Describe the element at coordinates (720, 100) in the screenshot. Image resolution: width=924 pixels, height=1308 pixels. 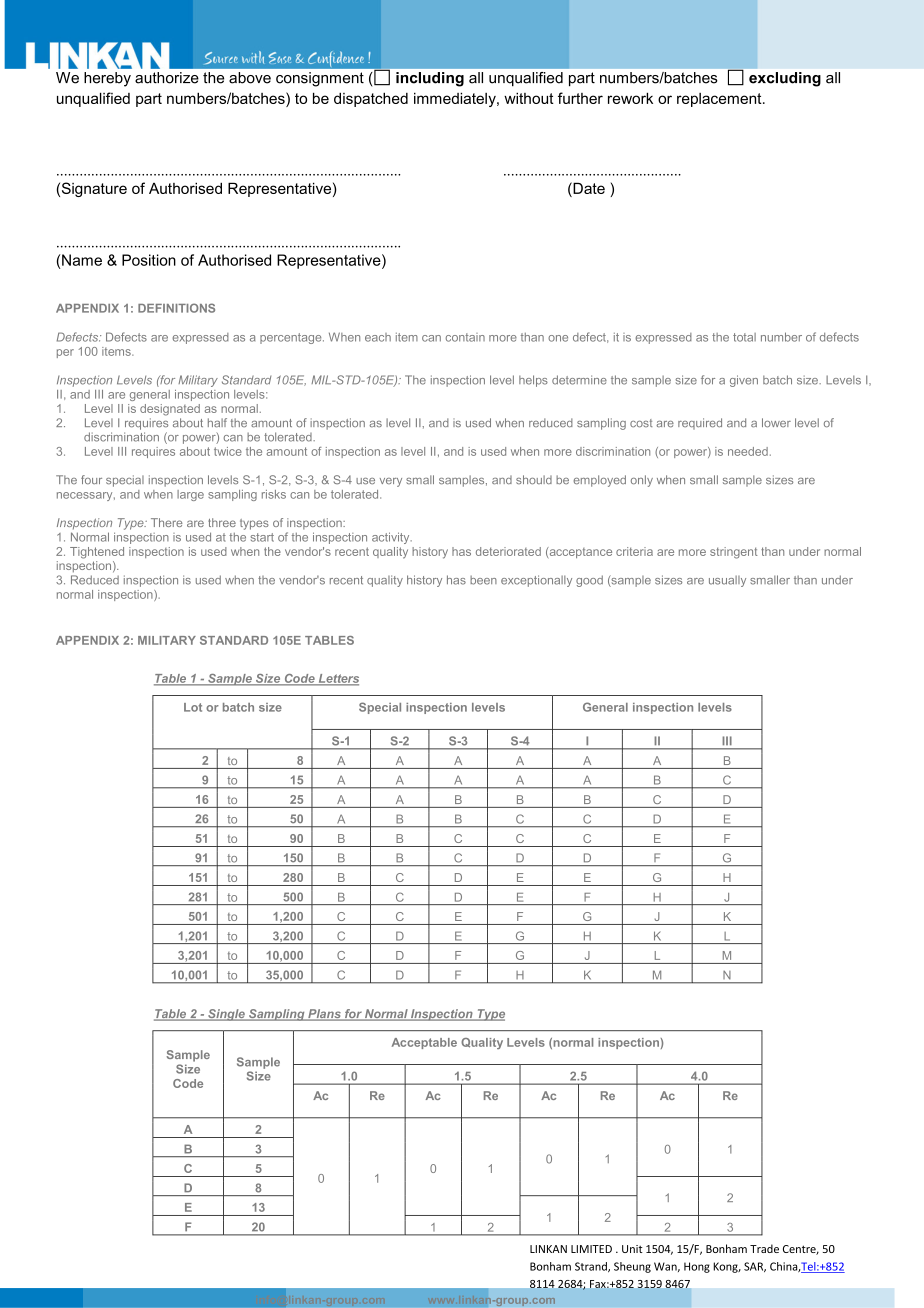
I see `replacement` at that location.
